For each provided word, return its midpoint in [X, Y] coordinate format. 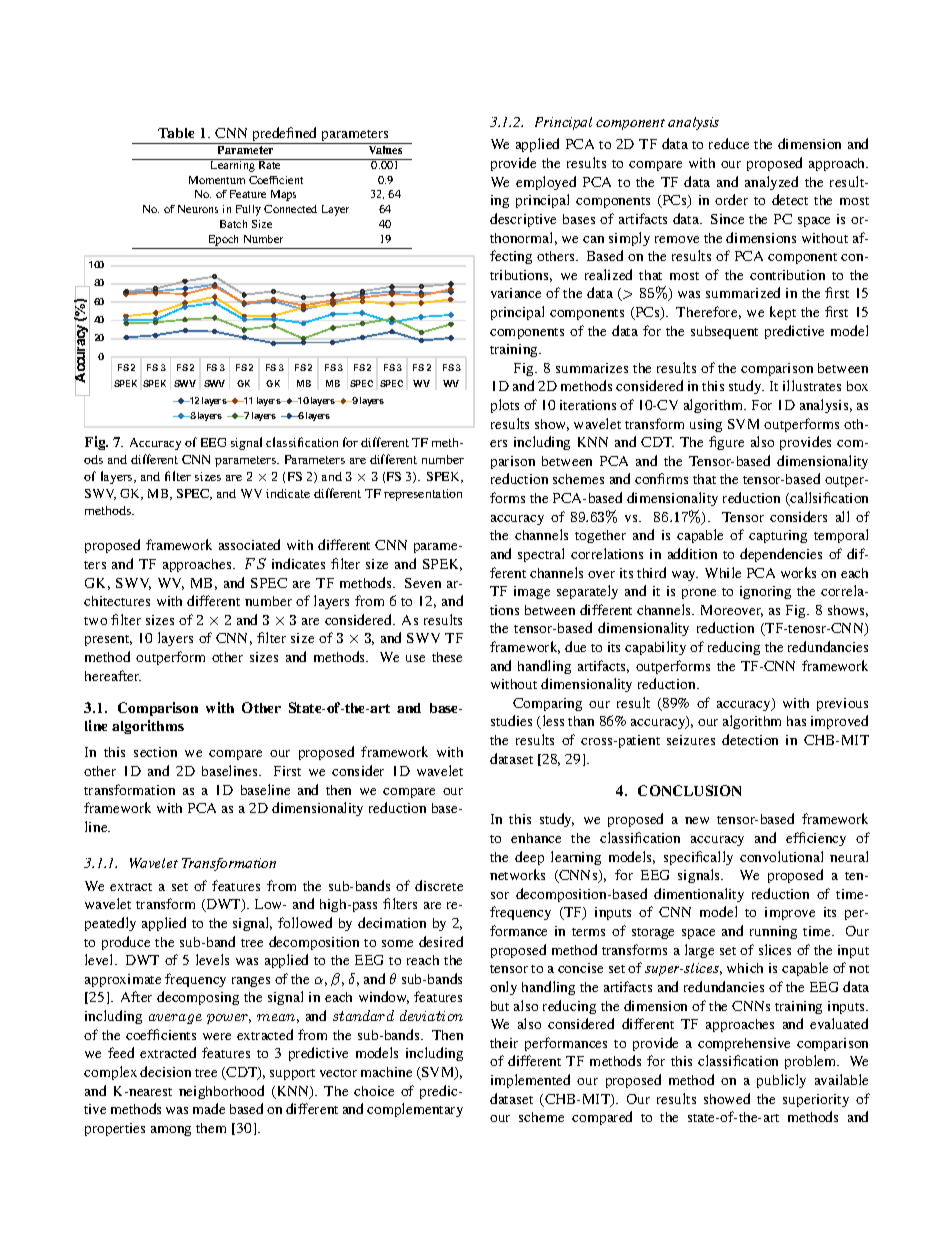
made [209, 1108]
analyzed [771, 183]
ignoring [765, 592]
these [447, 657]
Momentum [217, 180]
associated [249, 544]
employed [546, 183]
